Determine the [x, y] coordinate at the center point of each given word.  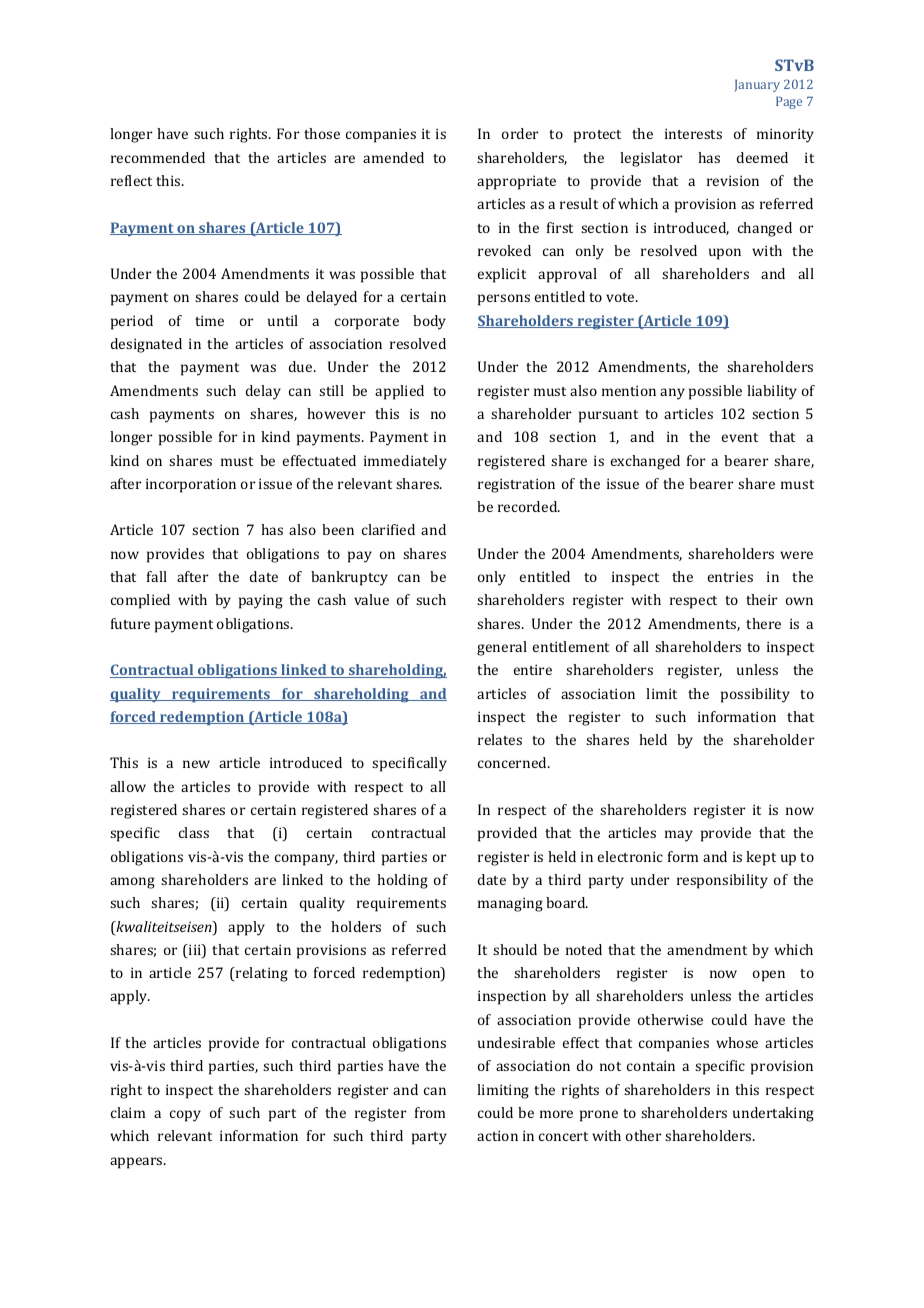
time [209, 320]
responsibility [722, 881]
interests [693, 133]
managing [510, 904]
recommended [158, 157]
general [502, 648]
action [497, 1135]
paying [261, 601]
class [194, 832]
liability [772, 392]
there [763, 623]
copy [185, 1116]
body [429, 322]
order [520, 133]
